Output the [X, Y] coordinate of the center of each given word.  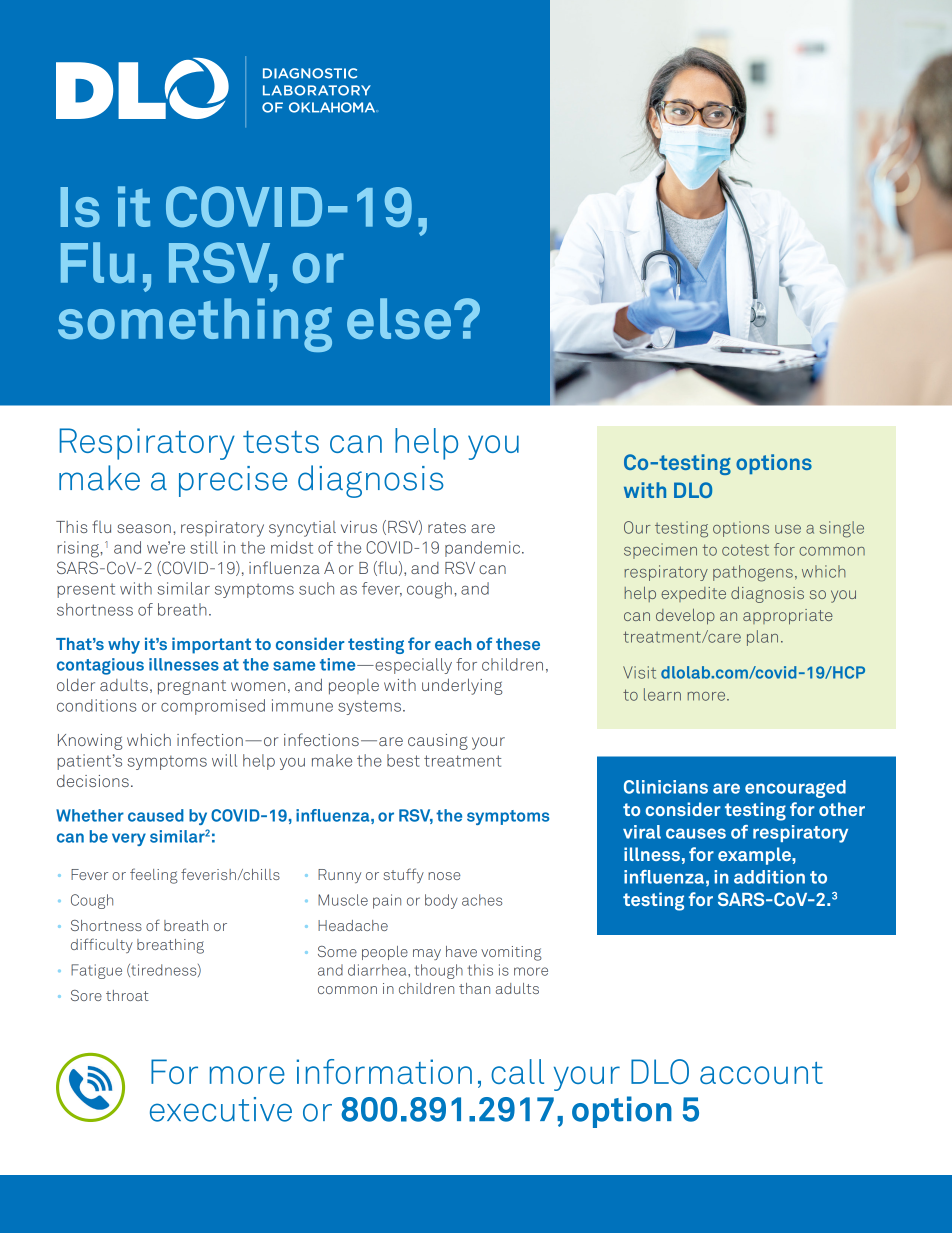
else [399, 319]
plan [762, 638]
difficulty [102, 945]
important [211, 645]
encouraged [795, 789]
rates [447, 527]
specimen [660, 551]
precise [233, 481]
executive [221, 1109]
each [453, 643]
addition [769, 877]
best [403, 760]
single [842, 529]
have [461, 951]
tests [281, 442]
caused [156, 815]
